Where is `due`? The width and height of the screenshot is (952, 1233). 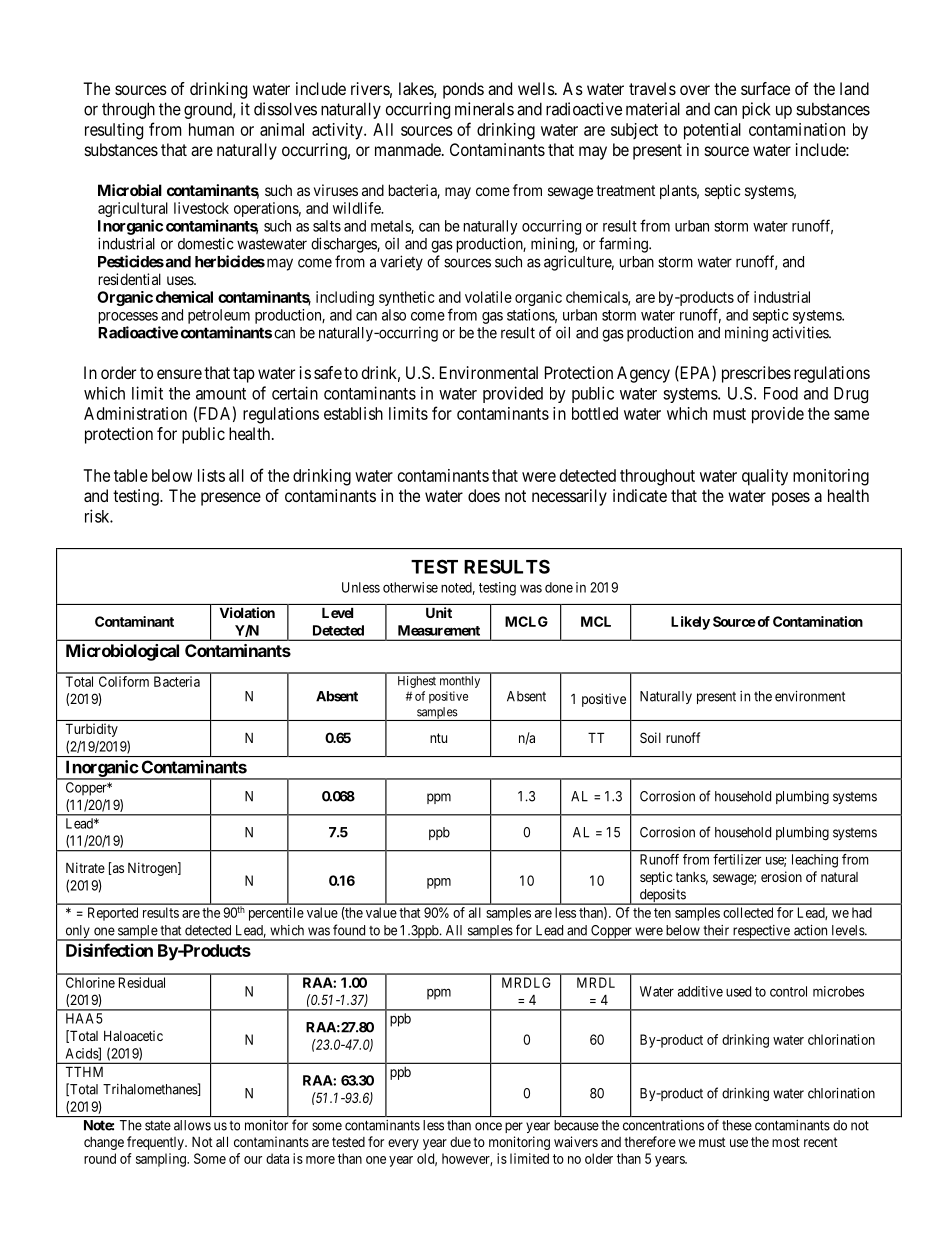 due is located at coordinates (460, 1142).
